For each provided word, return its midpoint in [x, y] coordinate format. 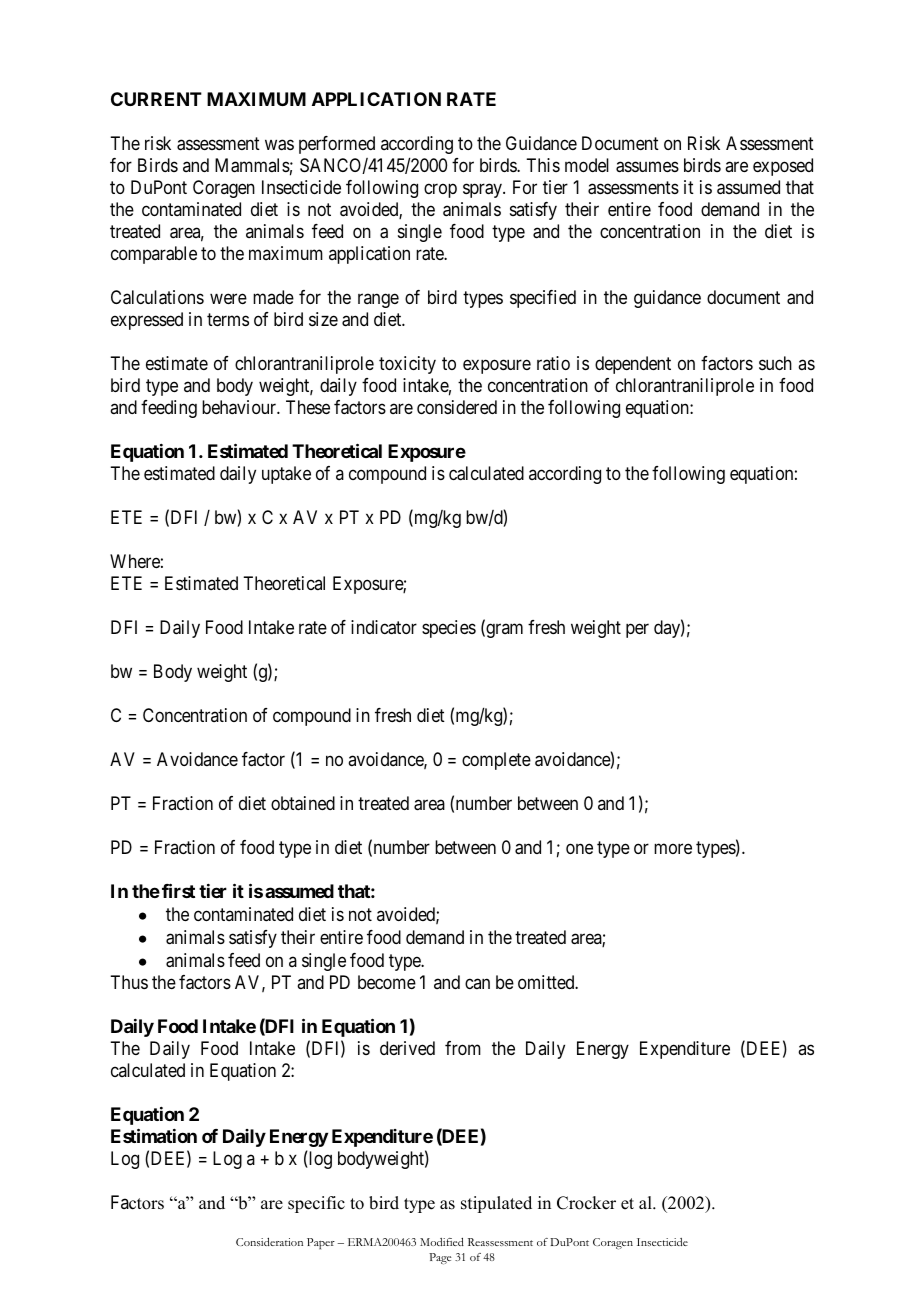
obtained [303, 803]
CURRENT [156, 99]
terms [228, 319]
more [673, 848]
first [178, 890]
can [477, 983]
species [449, 629]
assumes [647, 167]
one [579, 848]
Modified [442, 1242]
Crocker [586, 1203]
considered [457, 407]
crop [440, 190]
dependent [633, 365]
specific [316, 1204]
